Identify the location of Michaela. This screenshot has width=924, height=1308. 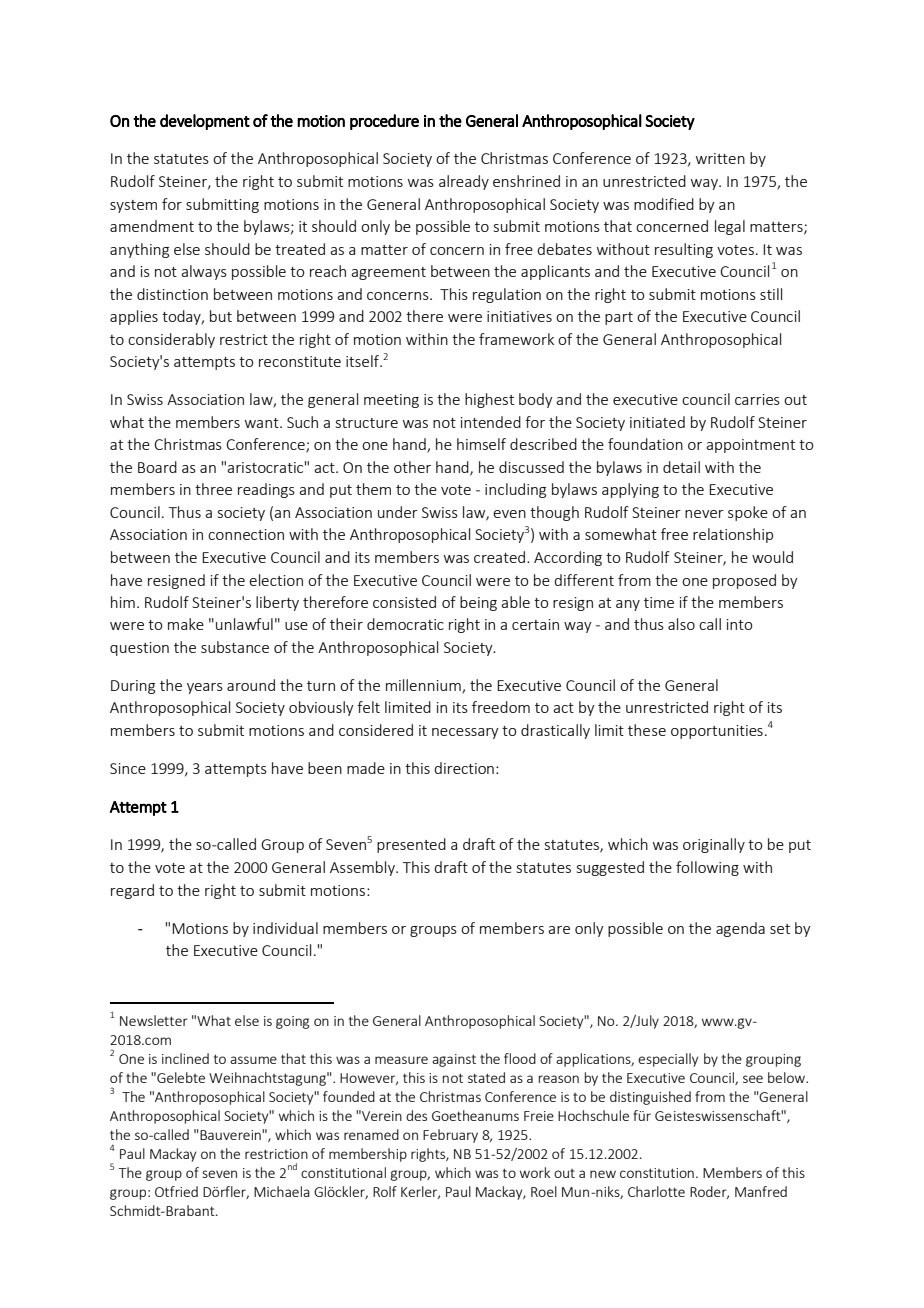
(282, 1191).
